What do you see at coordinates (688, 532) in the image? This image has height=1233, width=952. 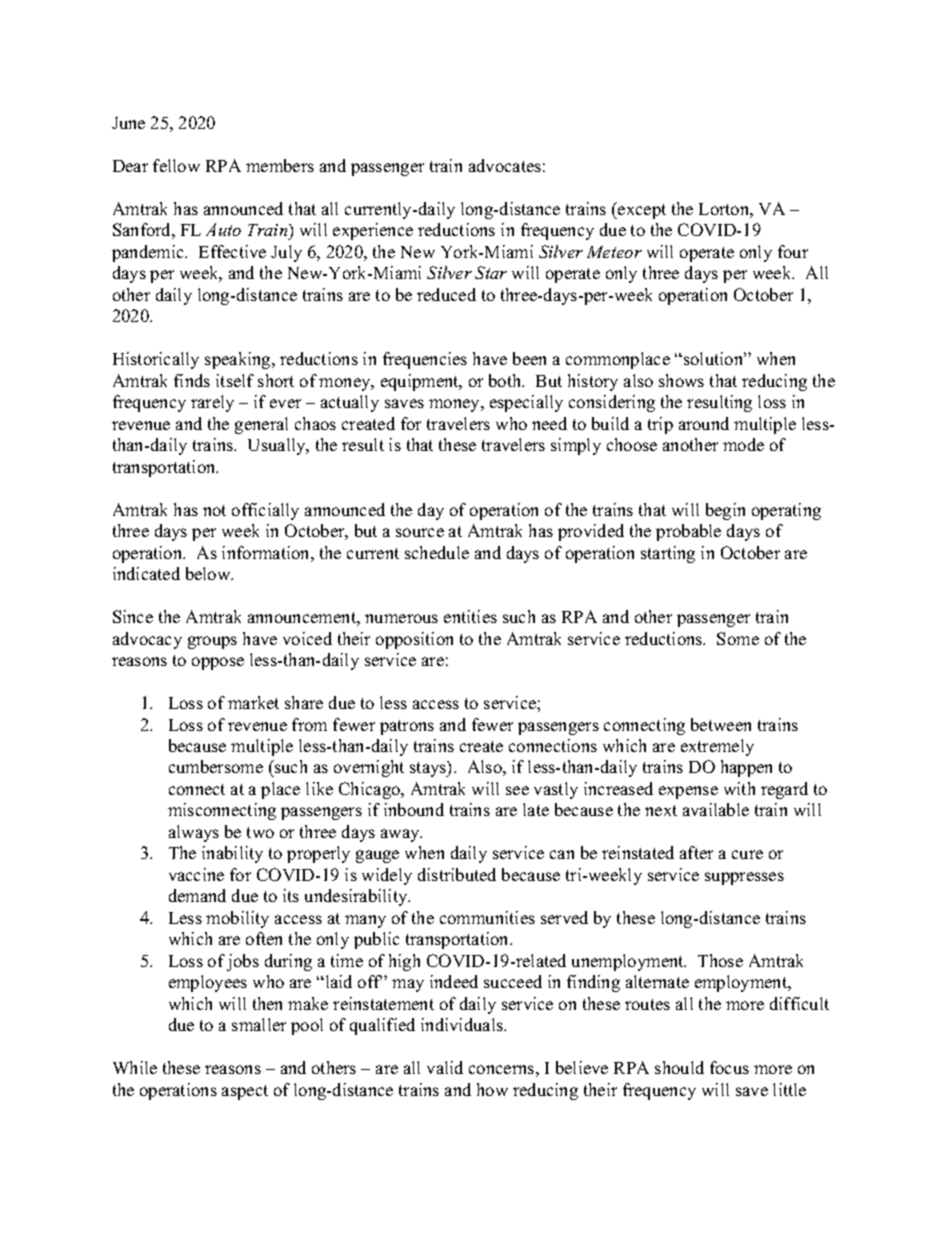 I see `probable` at bounding box center [688, 532].
